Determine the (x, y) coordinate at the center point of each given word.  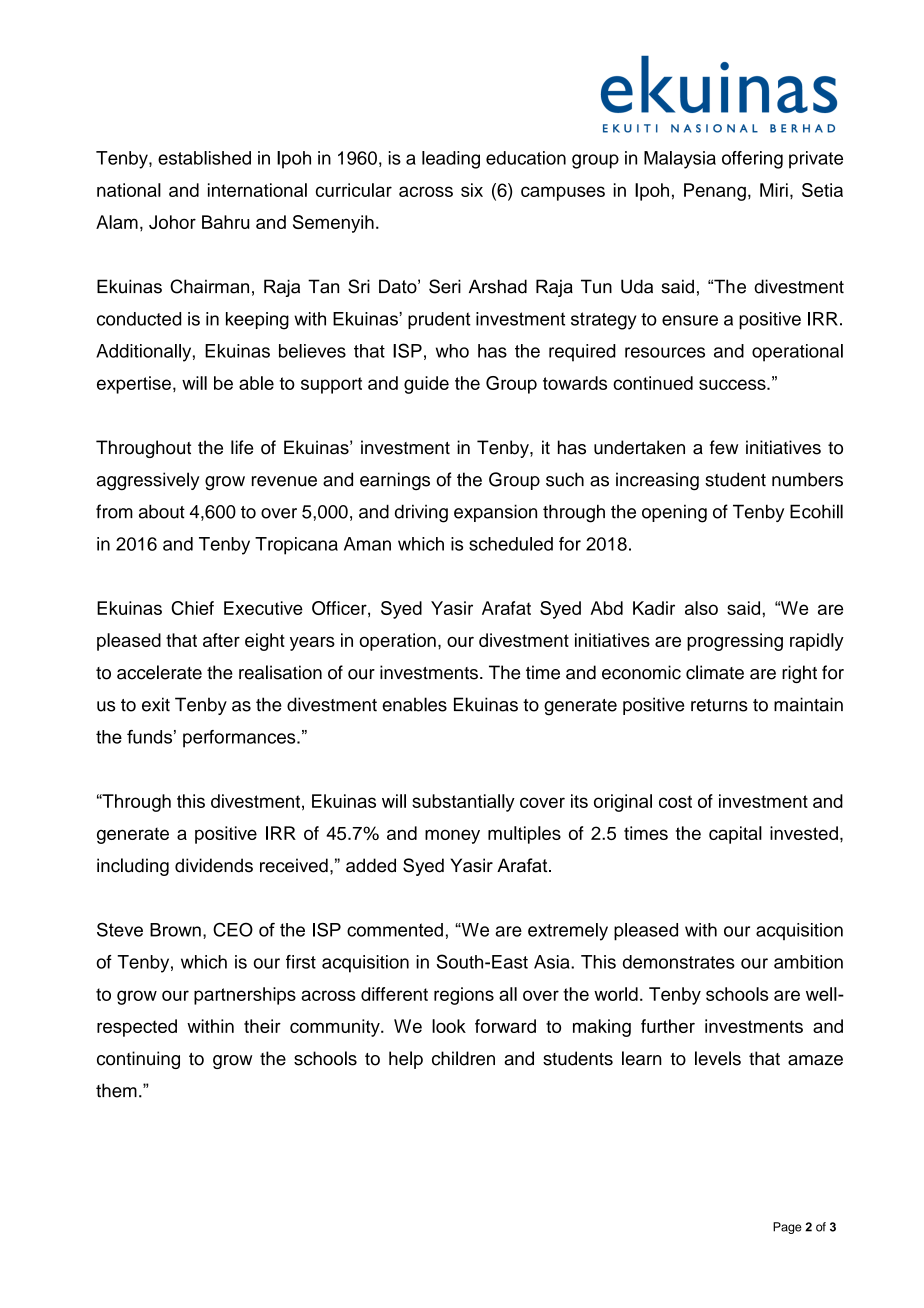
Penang (715, 192)
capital (735, 835)
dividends (214, 865)
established (204, 158)
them (116, 1090)
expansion (495, 513)
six (472, 190)
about (162, 511)
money (452, 836)
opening (674, 513)
